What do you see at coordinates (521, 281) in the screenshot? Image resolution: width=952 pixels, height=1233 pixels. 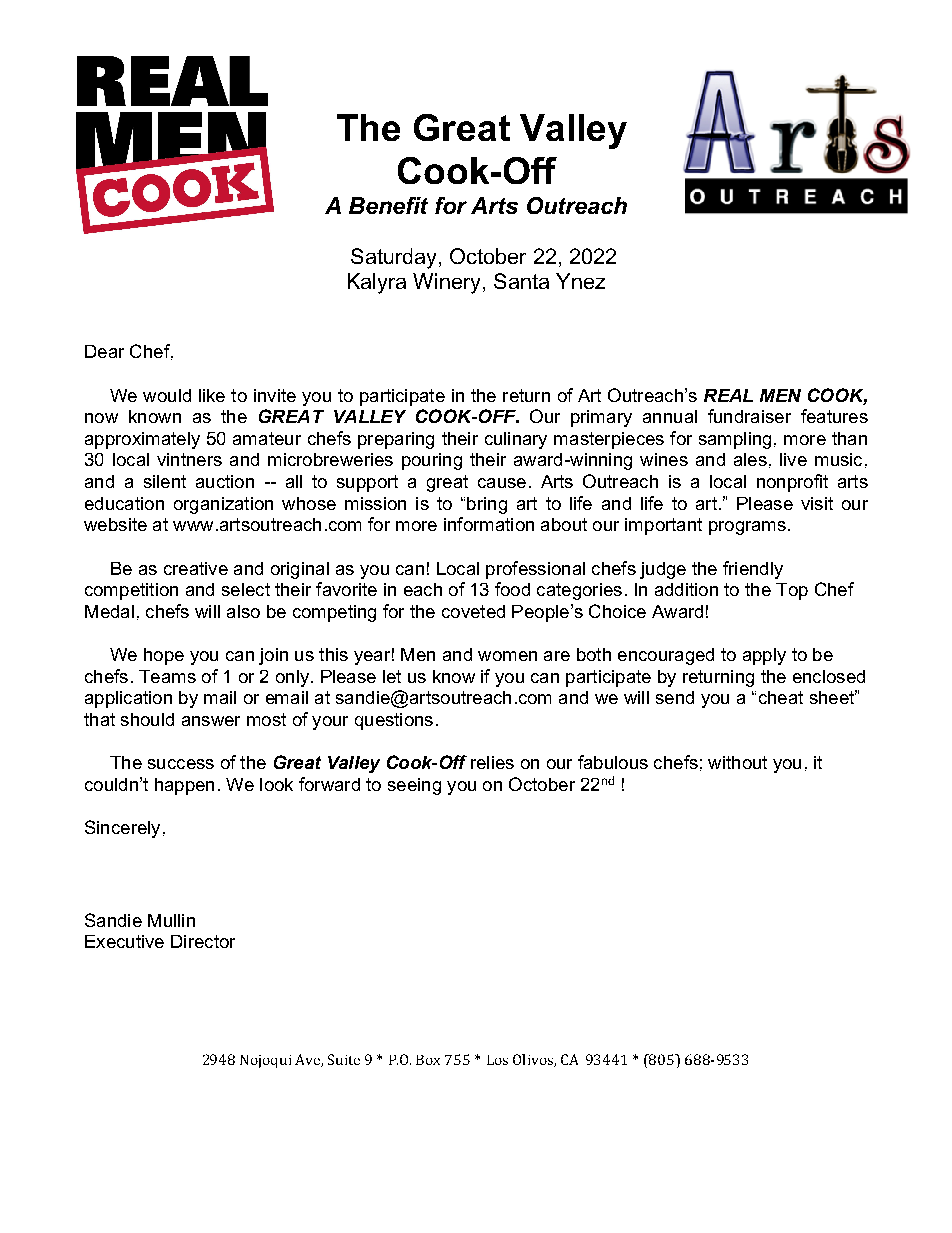 I see `Santa` at bounding box center [521, 281].
